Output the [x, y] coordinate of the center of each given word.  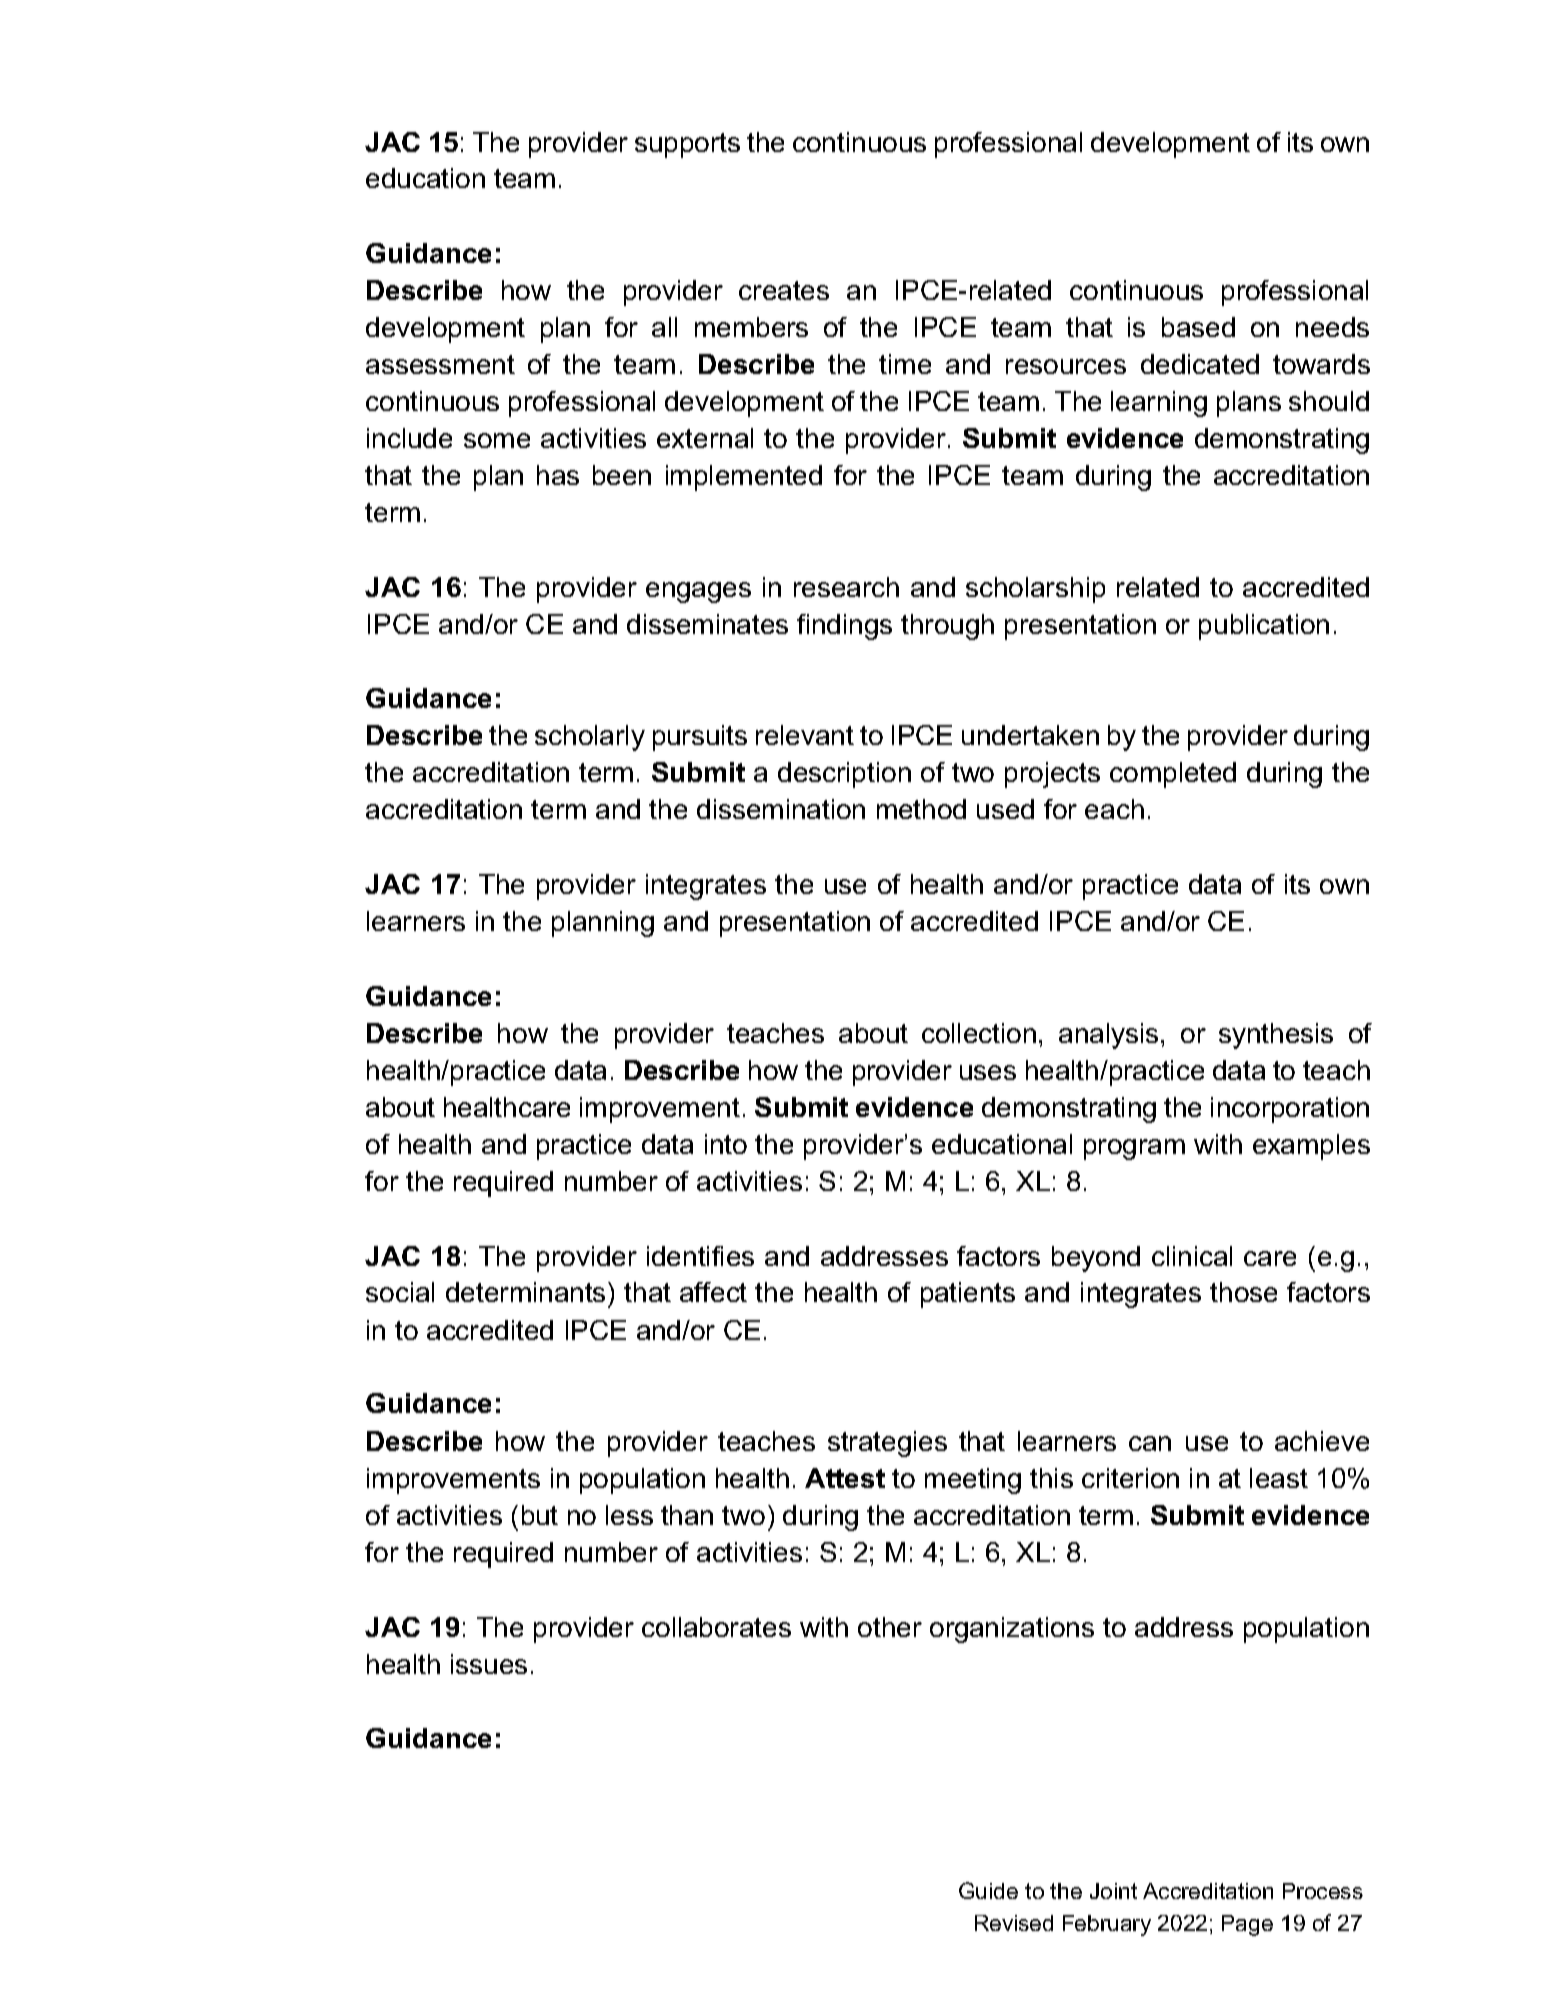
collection [979, 1033]
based [1198, 327]
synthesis [1276, 1036]
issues [489, 1664]
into [726, 1144]
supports [687, 145]
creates [784, 290]
